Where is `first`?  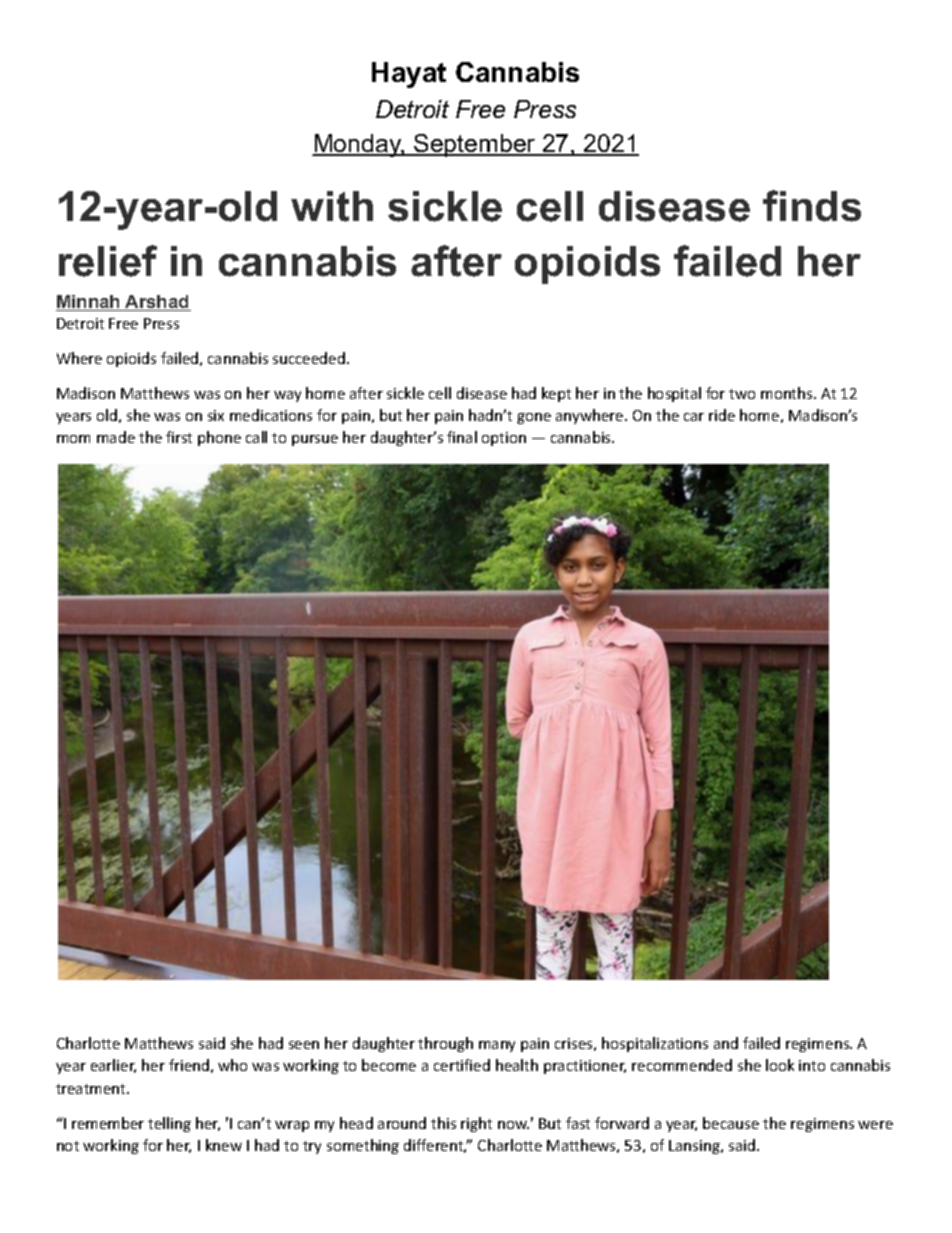 first is located at coordinates (179, 437).
